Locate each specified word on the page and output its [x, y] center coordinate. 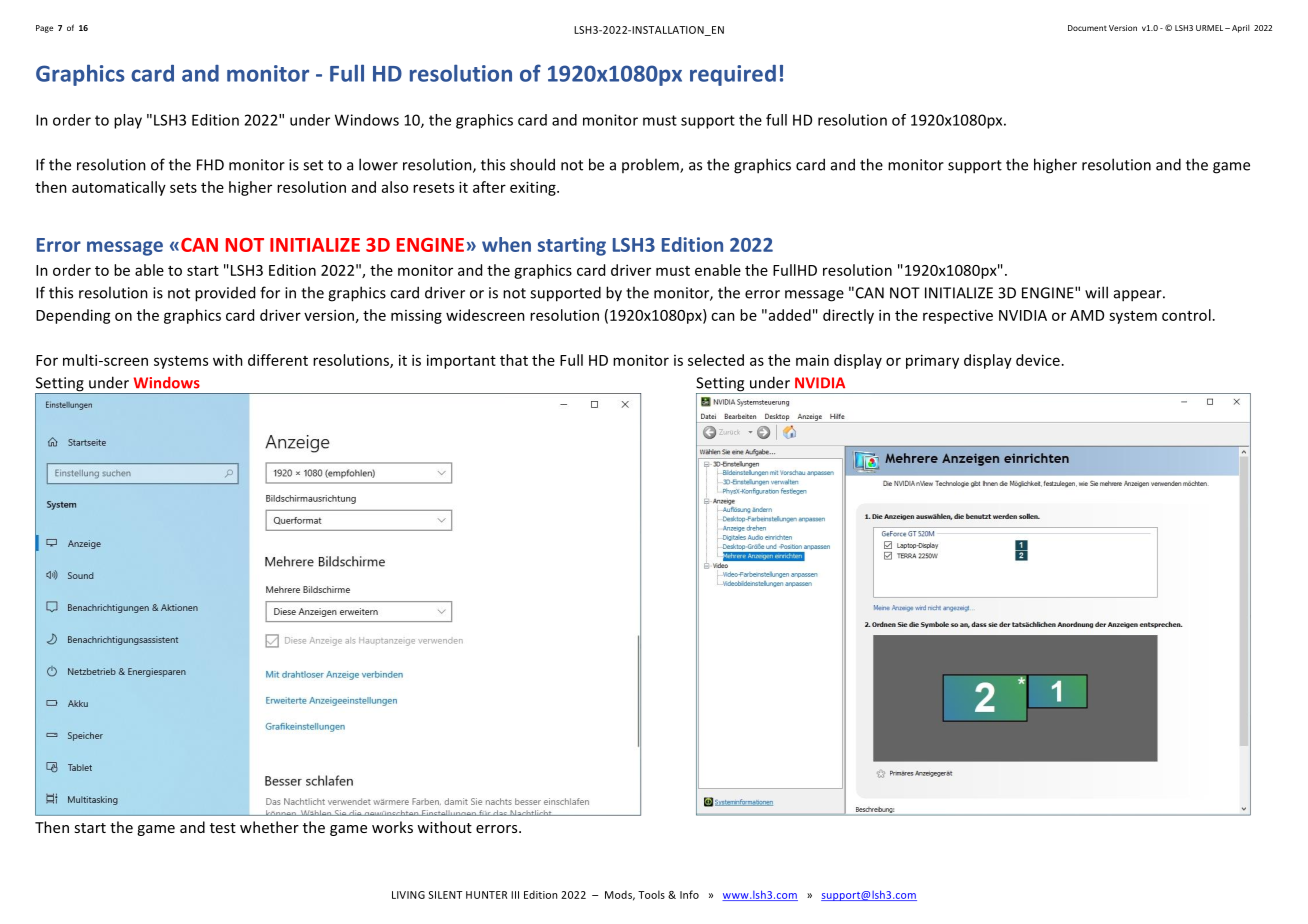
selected [716, 360]
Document [1087, 28]
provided [225, 294]
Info [689, 894]
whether [269, 827]
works [392, 827]
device [1038, 360]
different [278, 360]
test [223, 828]
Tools [651, 894]
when [506, 244]
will [1096, 292]
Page [44, 29]
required [733, 75]
